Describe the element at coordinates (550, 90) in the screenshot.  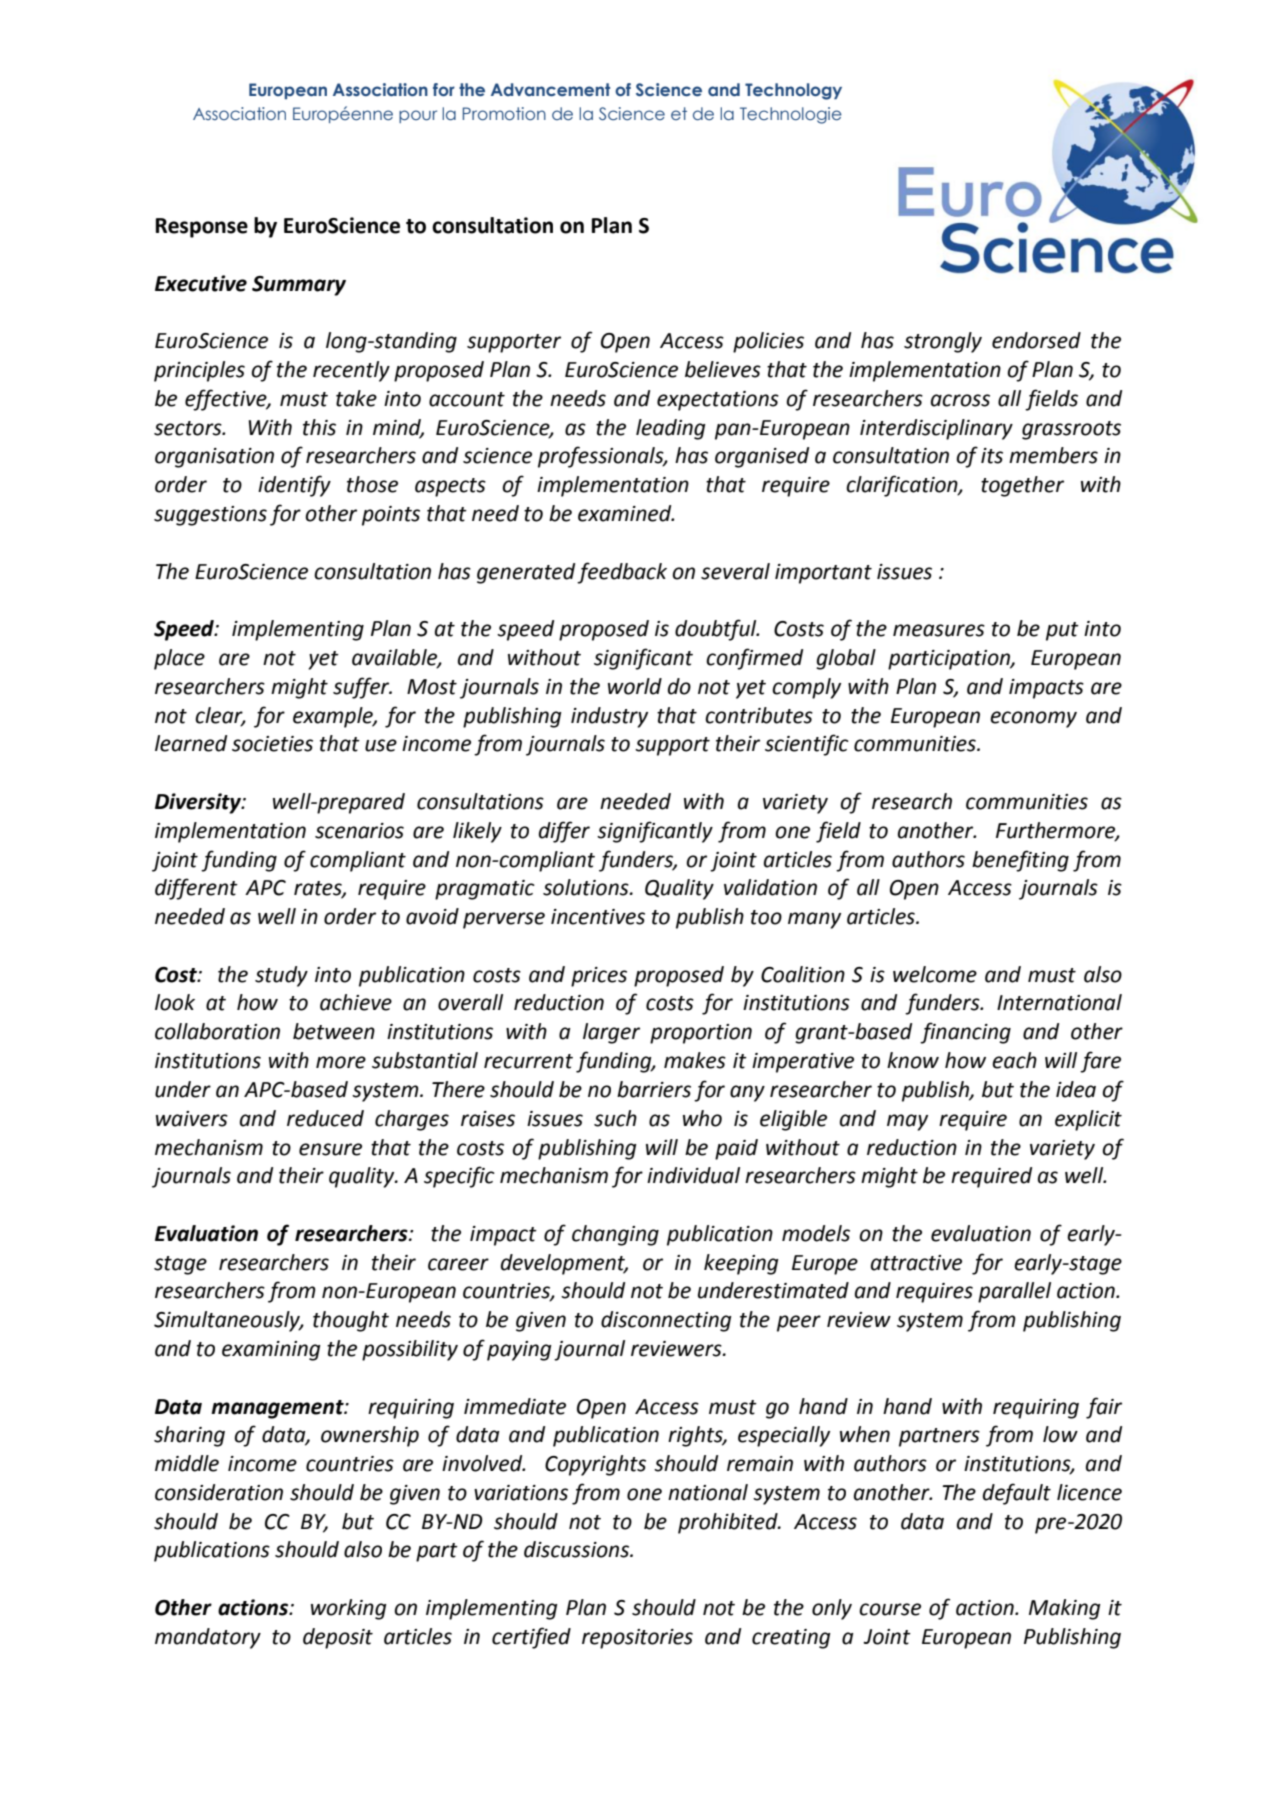
I see `Advancement` at that location.
